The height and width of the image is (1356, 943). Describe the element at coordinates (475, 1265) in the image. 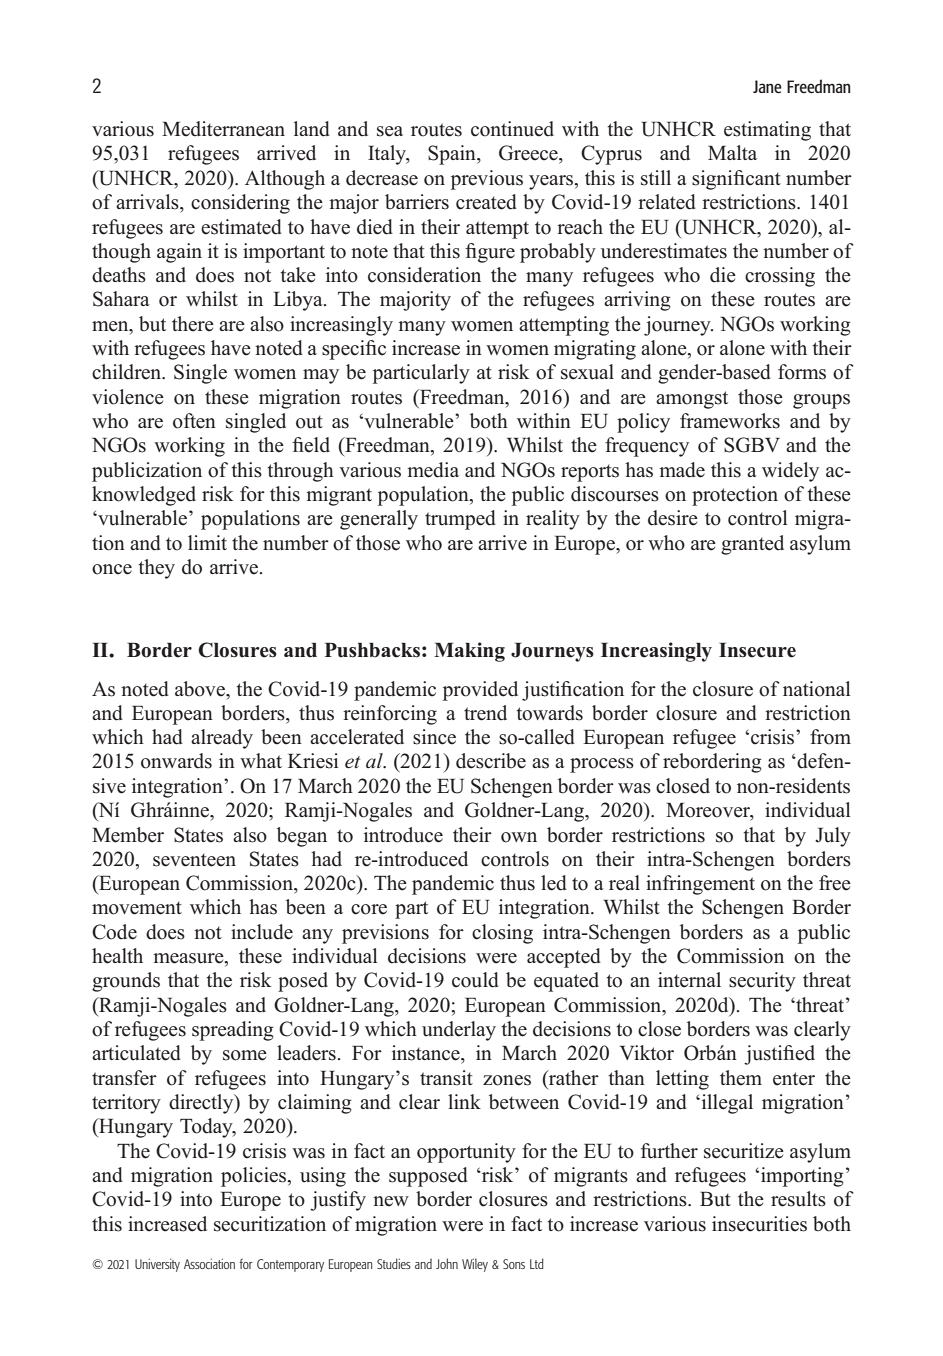

I see `Wiley` at that location.
